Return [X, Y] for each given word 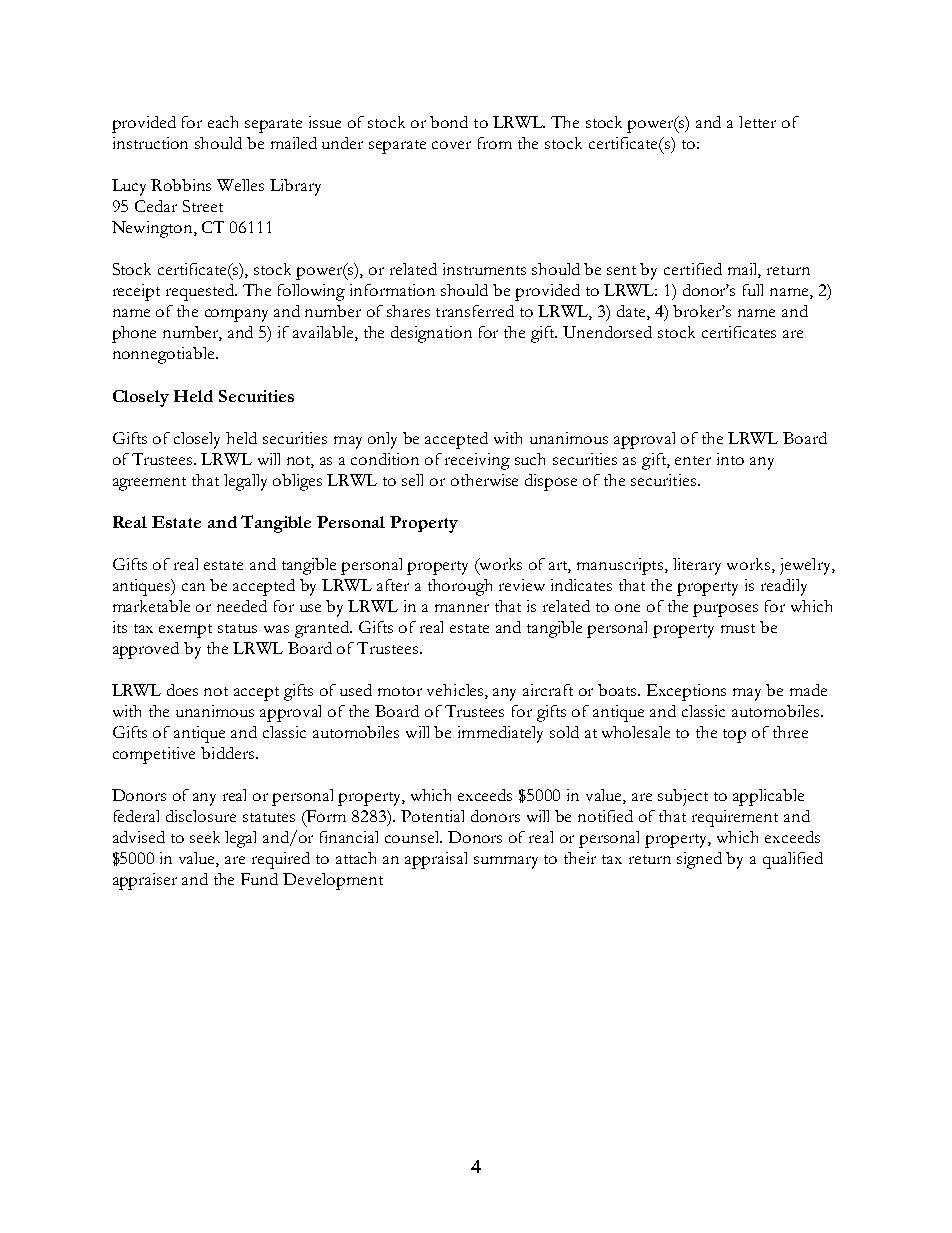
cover [451, 145]
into [730, 459]
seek [205, 837]
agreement [149, 484]
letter [757, 122]
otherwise [484, 480]
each [223, 122]
